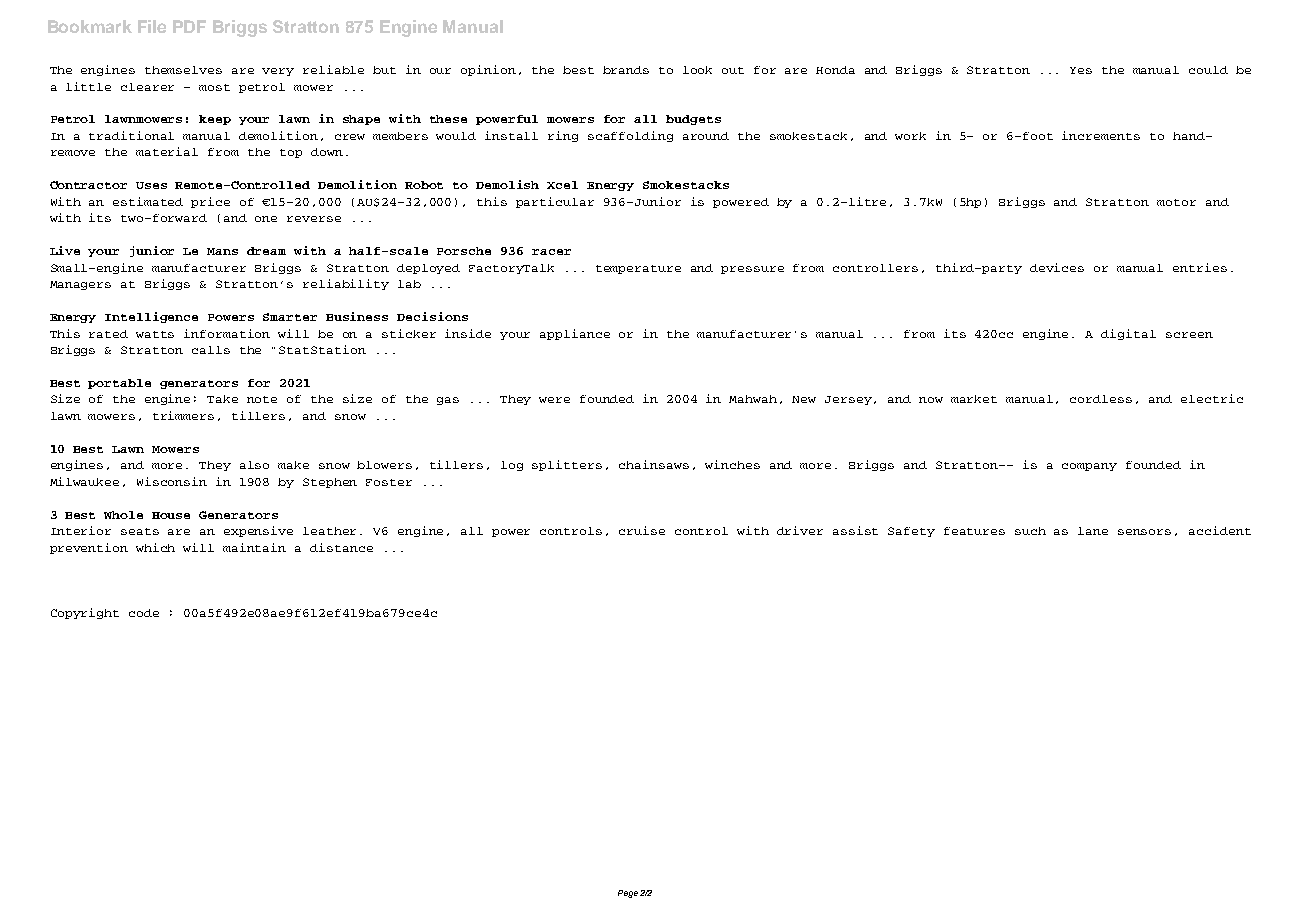 The image size is (1308, 924). What do you see at coordinates (638, 269) in the page?
I see `temperature` at bounding box center [638, 269].
